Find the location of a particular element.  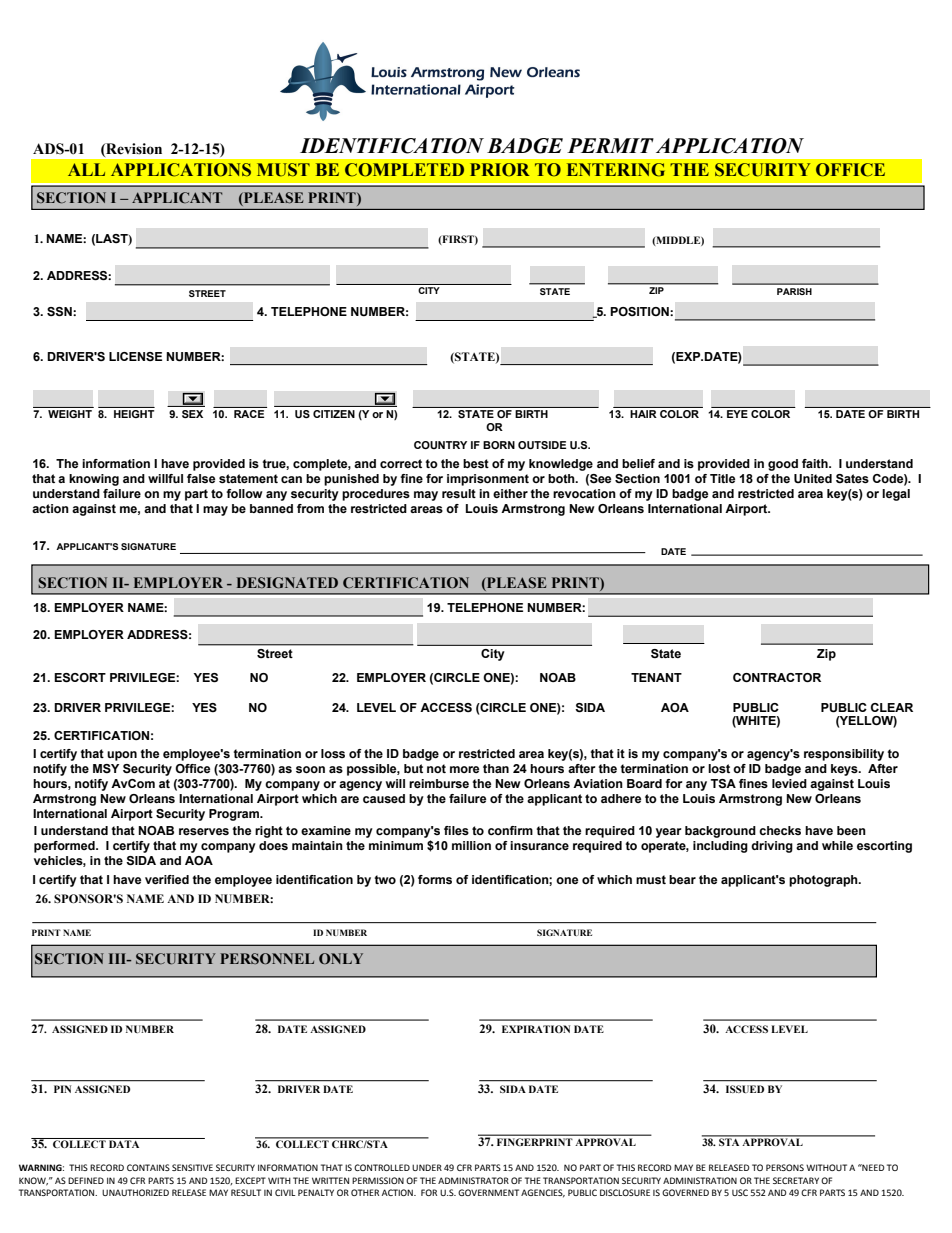

ADMINISTRATOR is located at coordinates (473, 1180).
